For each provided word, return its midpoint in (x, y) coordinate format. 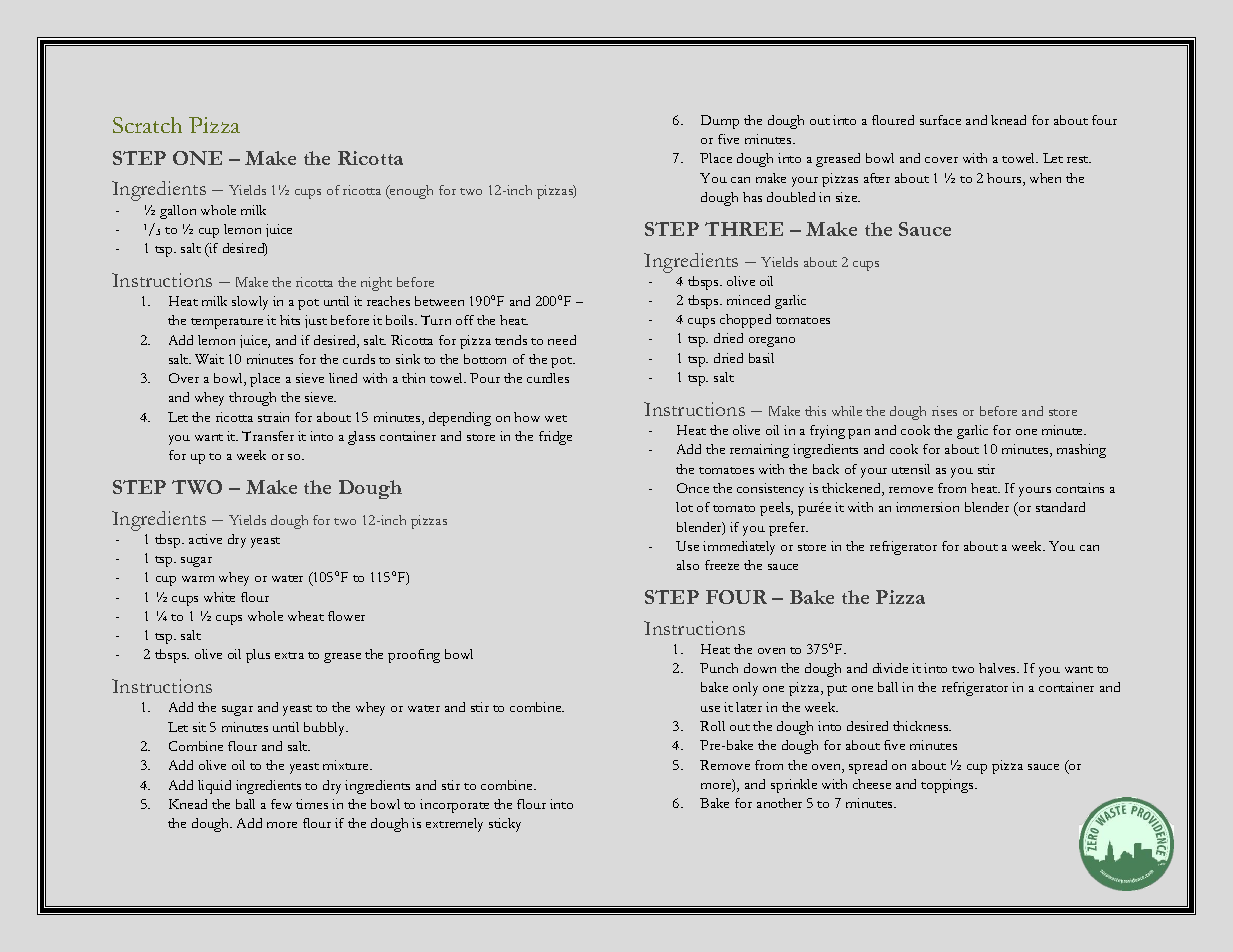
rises (944, 411)
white (219, 597)
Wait (209, 359)
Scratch (147, 125)
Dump (720, 122)
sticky (505, 825)
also (688, 565)
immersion (927, 507)
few (281, 804)
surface (940, 120)
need (562, 340)
